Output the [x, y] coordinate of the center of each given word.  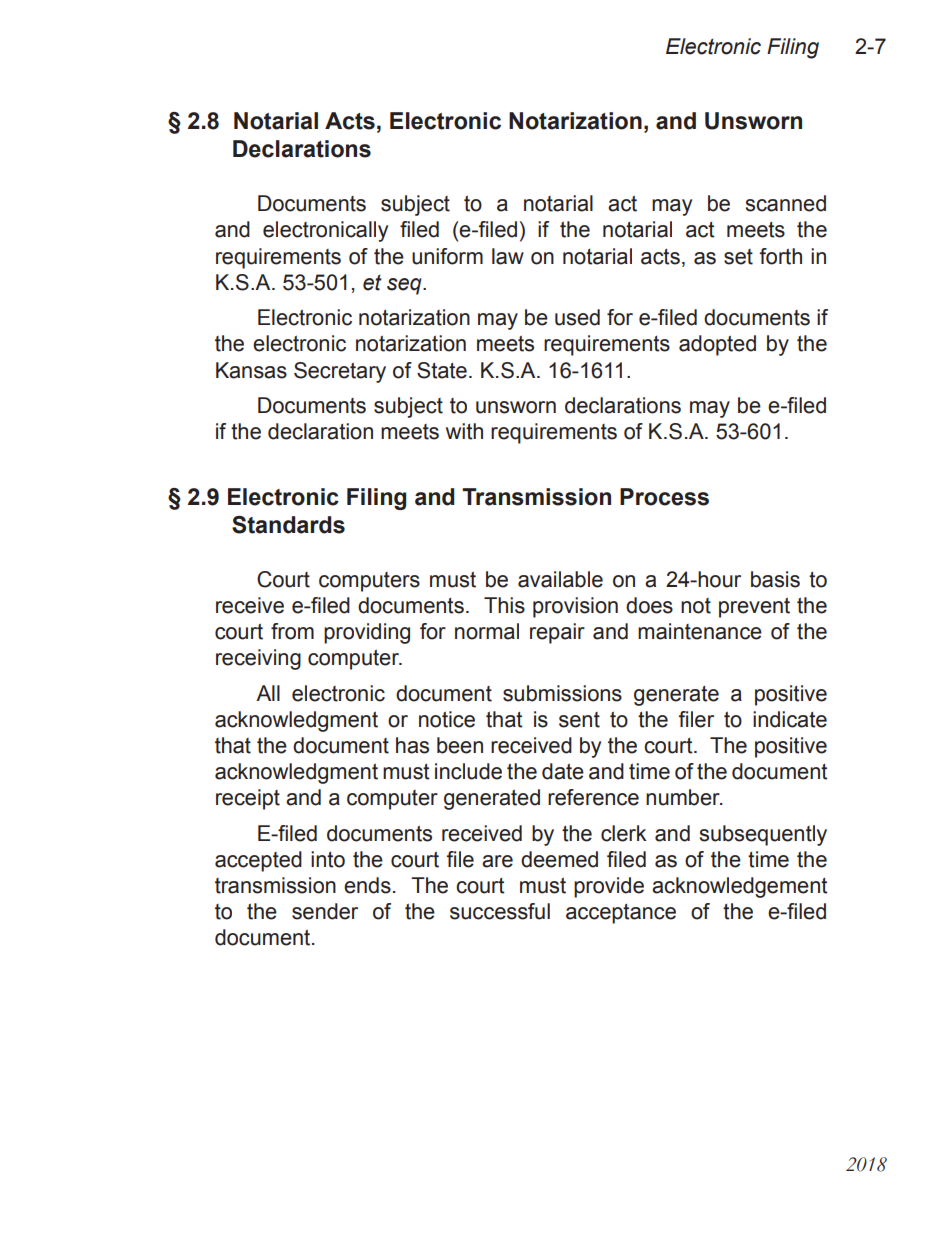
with [464, 431]
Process [664, 497]
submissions [562, 693]
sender [325, 911]
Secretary [340, 372]
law [508, 256]
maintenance [700, 631]
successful [500, 911]
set [738, 257]
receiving [258, 659]
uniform [447, 256]
